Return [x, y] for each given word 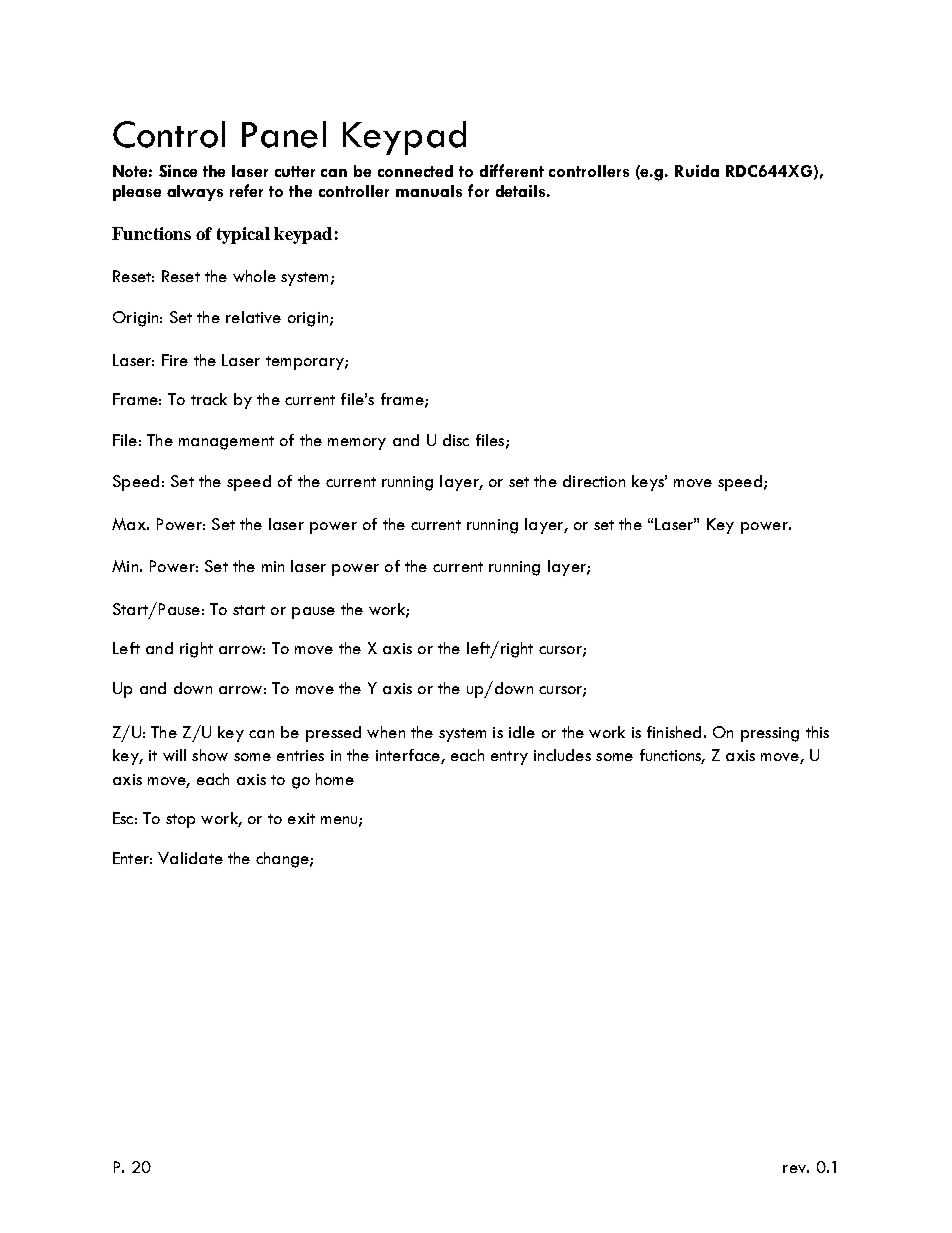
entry [509, 758]
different [512, 170]
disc [456, 440]
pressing [770, 734]
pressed [333, 734]
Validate [190, 858]
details [520, 191]
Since [178, 171]
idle [522, 732]
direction [594, 481]
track [209, 399]
